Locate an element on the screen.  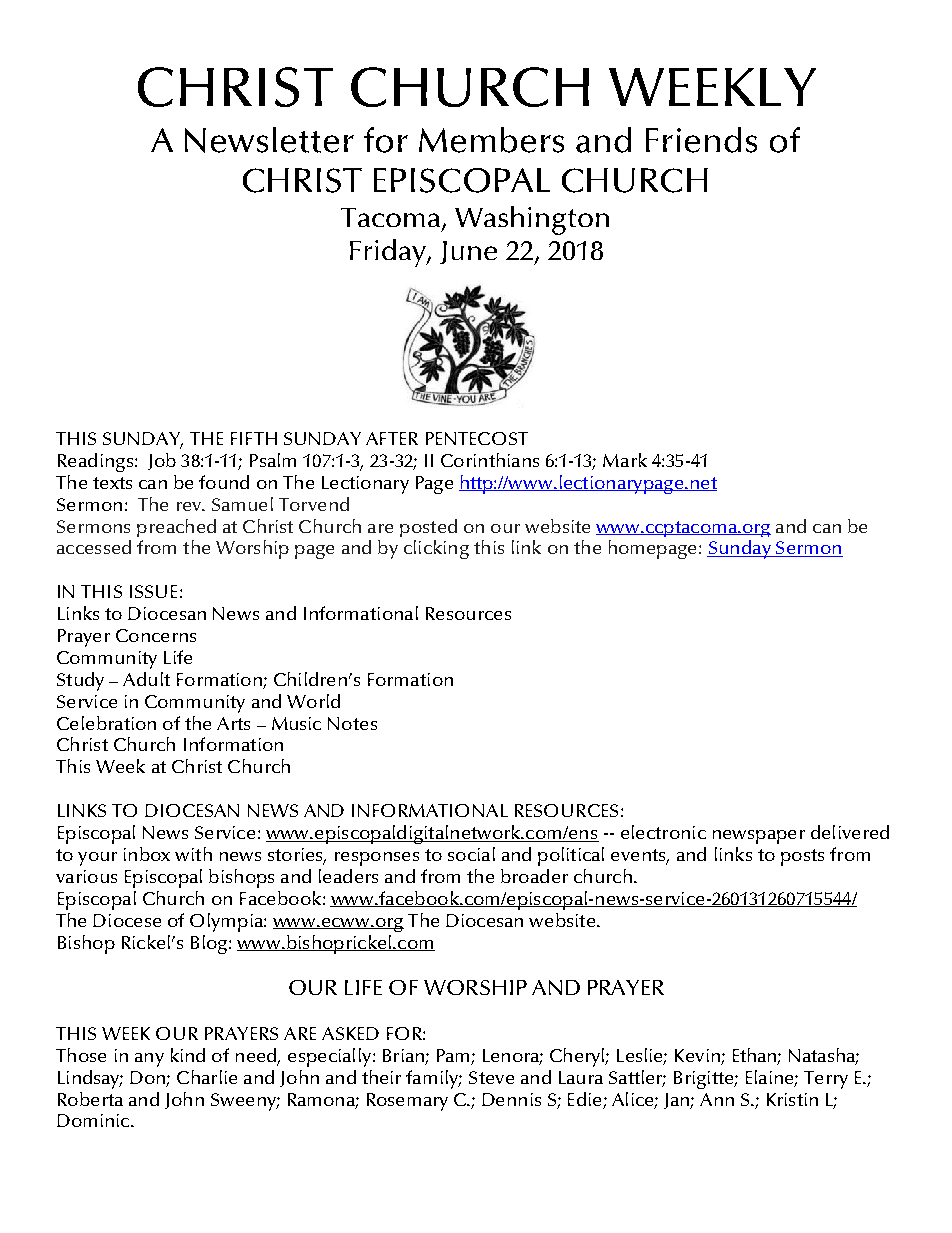
Friends is located at coordinates (701, 140).
